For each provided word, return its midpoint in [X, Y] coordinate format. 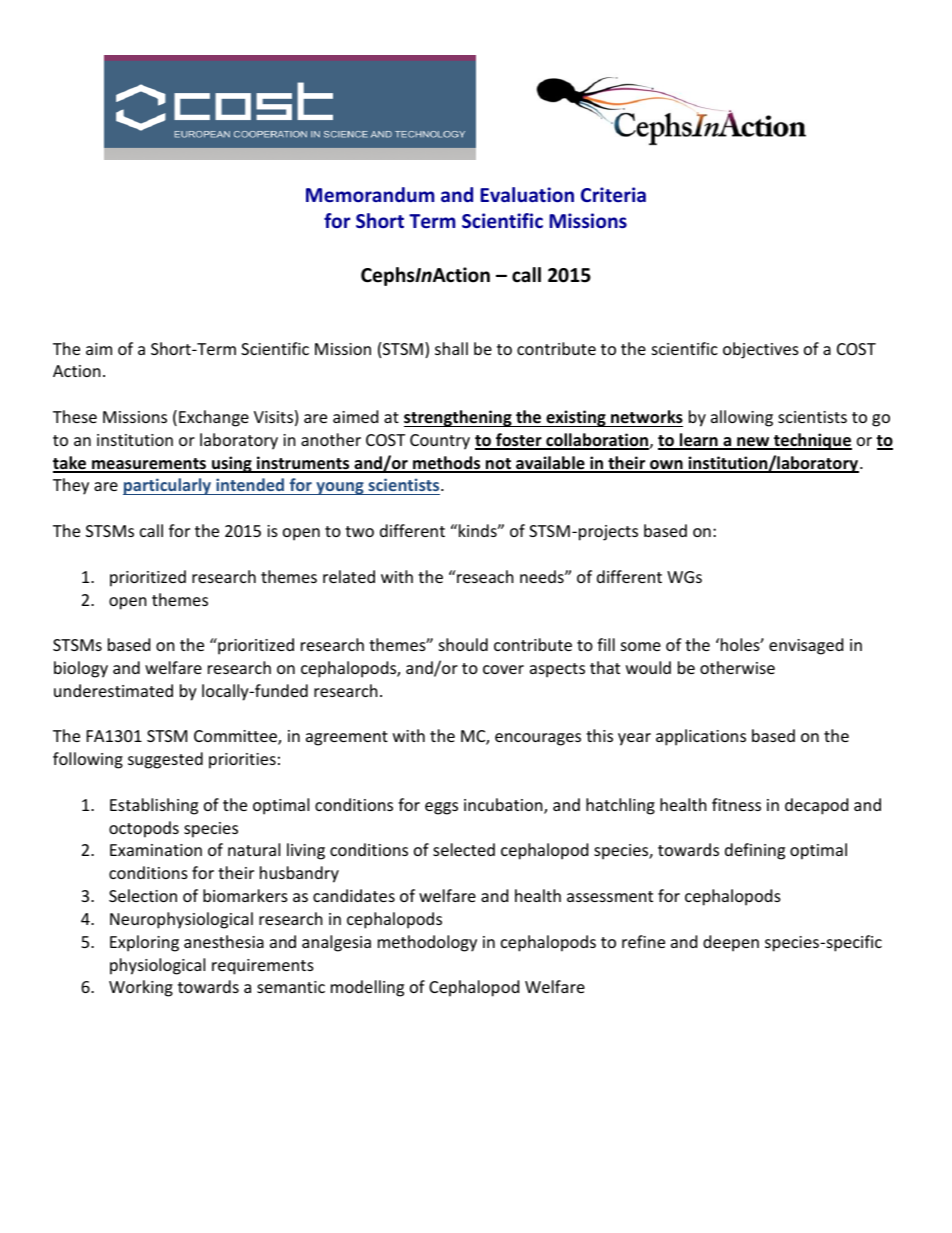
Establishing [154, 806]
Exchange [214, 418]
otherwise [737, 667]
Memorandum [370, 194]
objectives [761, 350]
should [463, 644]
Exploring [144, 943]
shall [451, 348]
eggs [441, 808]
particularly [168, 486]
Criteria [613, 194]
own [666, 466]
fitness [736, 804]
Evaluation [527, 194]
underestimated [113, 690]
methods [447, 464]
